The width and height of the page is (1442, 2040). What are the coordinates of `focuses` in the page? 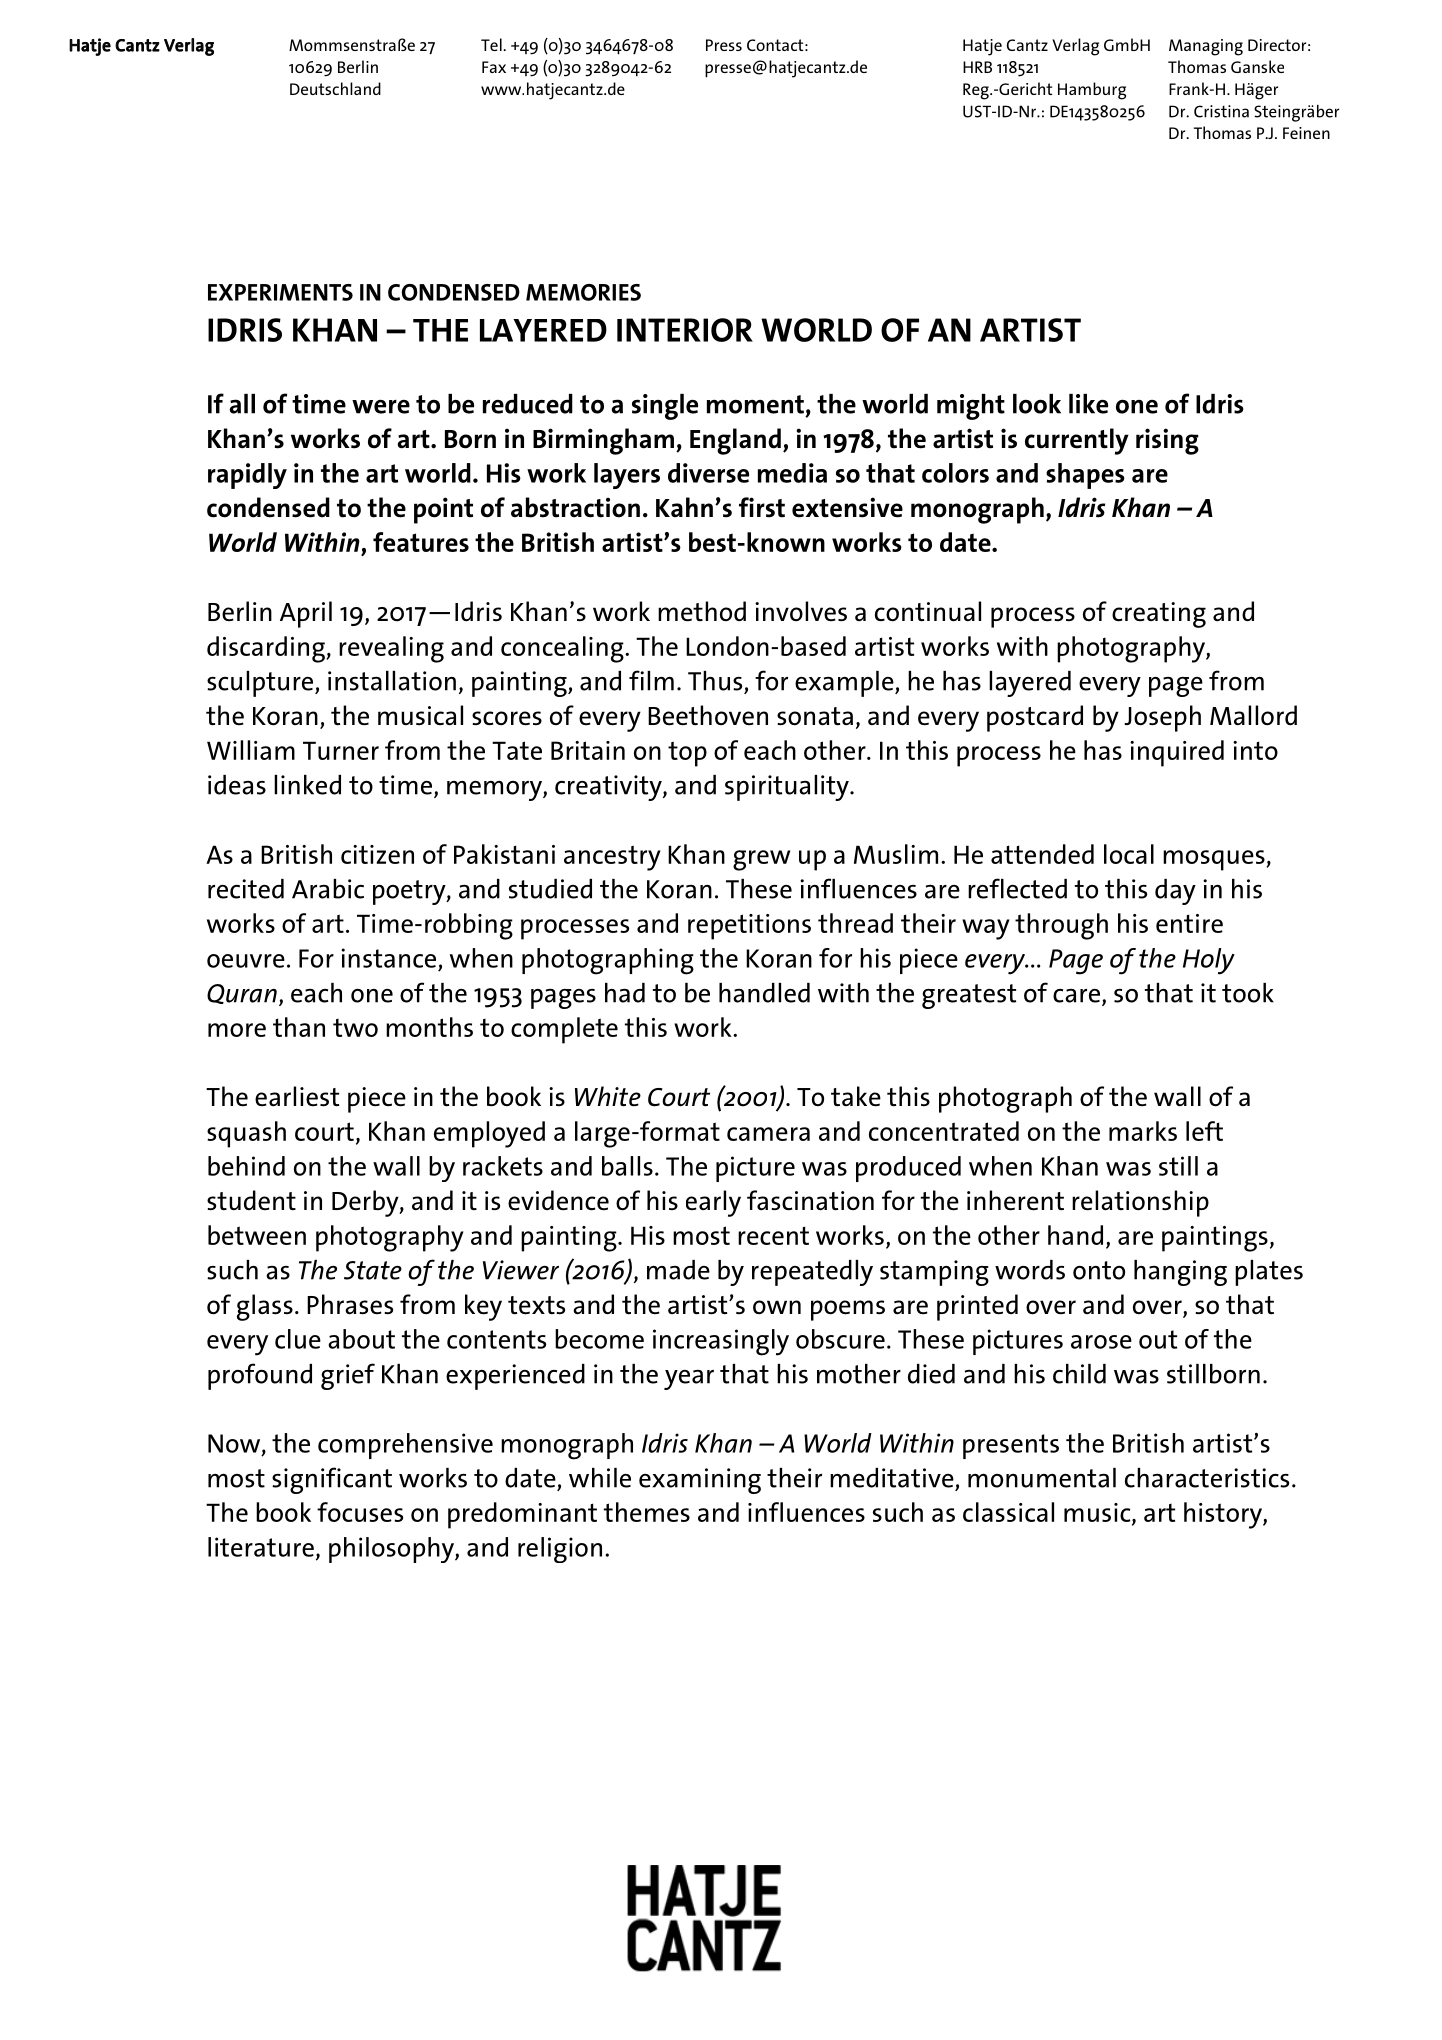 It's located at (360, 1512).
